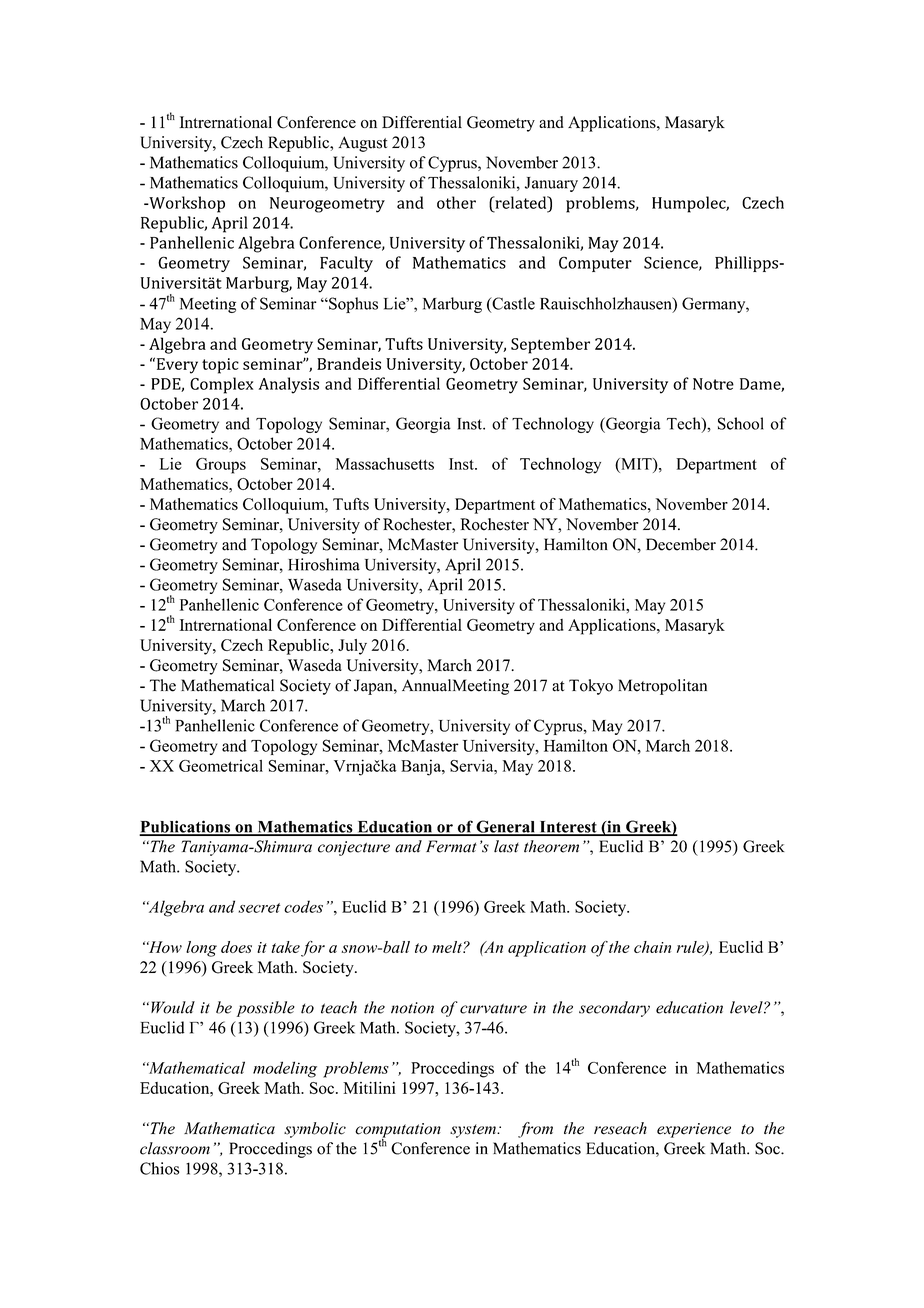 Image resolution: width=924 pixels, height=1308 pixels. I want to click on Japan, so click(374, 687).
